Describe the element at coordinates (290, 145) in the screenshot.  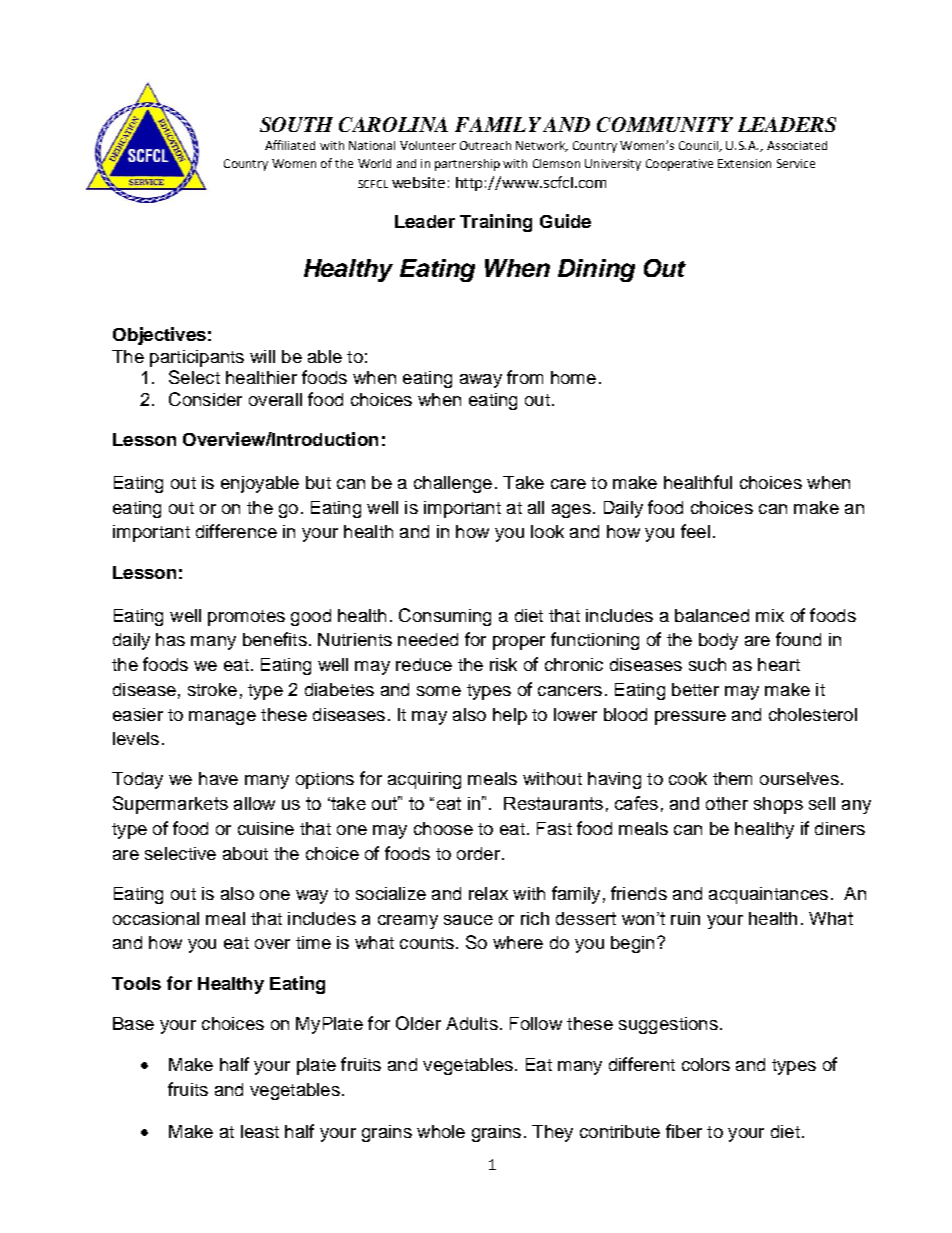
I see `Affiliated` at that location.
